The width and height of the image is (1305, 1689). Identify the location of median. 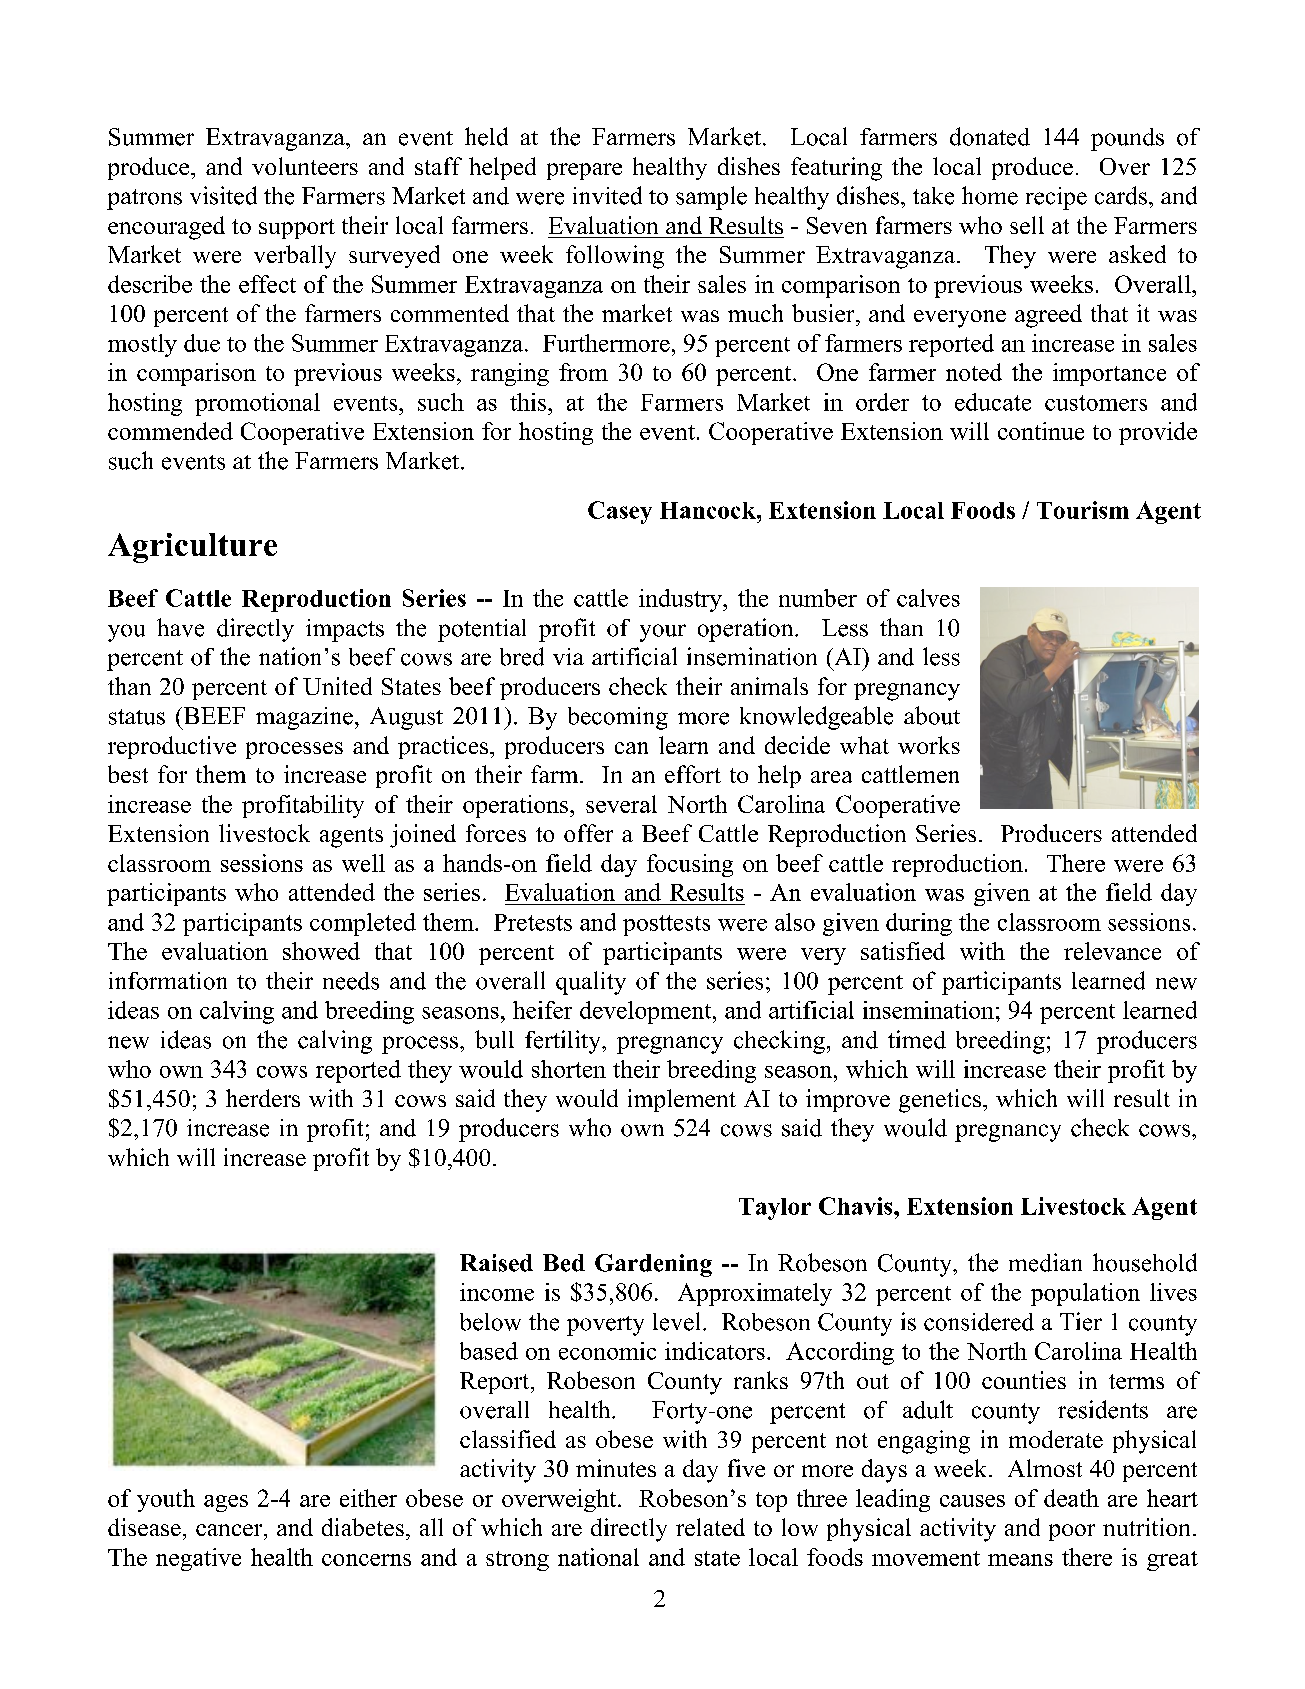
(1045, 1262).
